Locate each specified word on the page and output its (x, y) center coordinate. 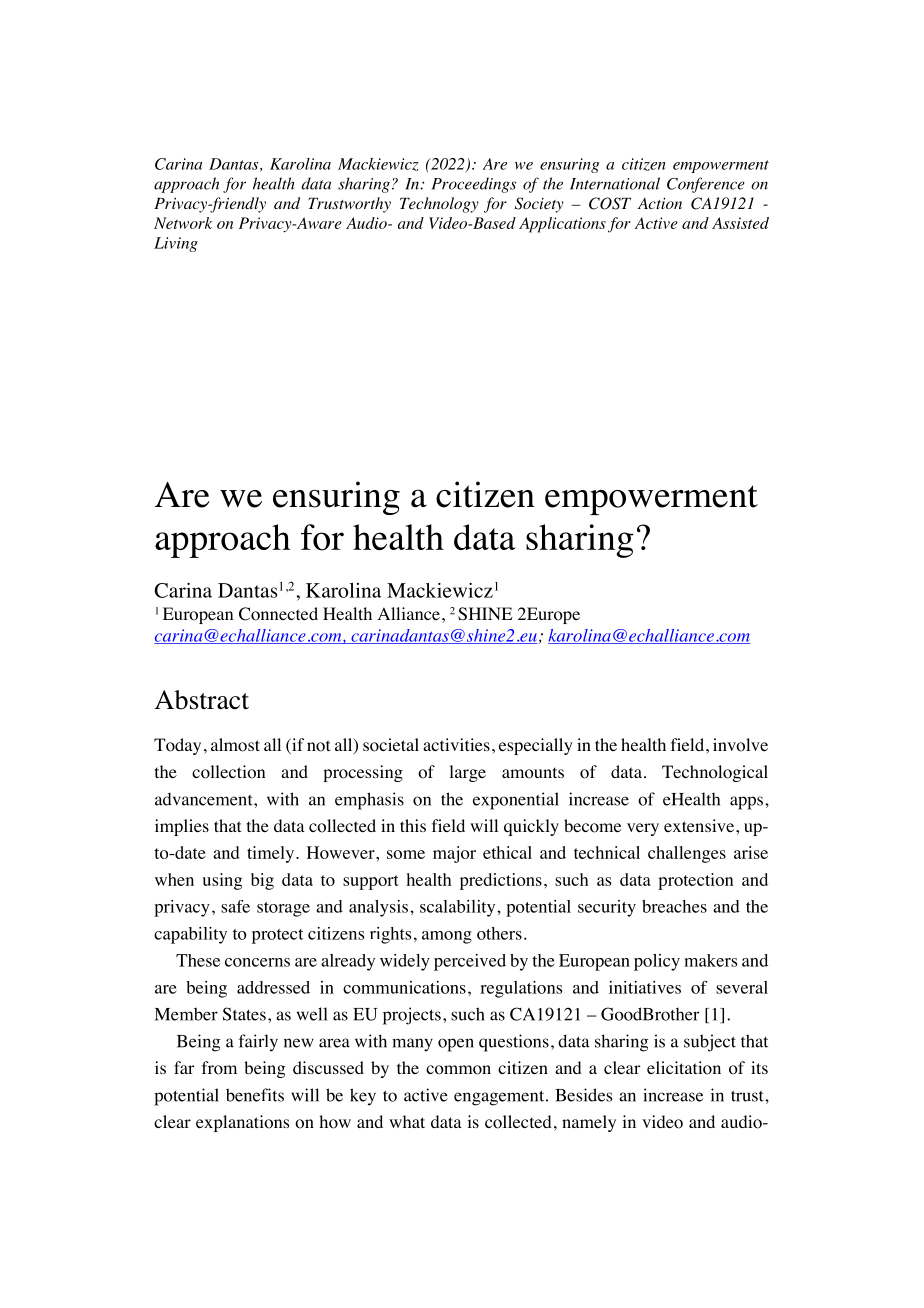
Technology (439, 205)
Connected (278, 614)
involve (740, 745)
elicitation (684, 1068)
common (458, 1070)
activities (456, 744)
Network (183, 223)
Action (660, 203)
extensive (699, 825)
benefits (255, 1095)
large (467, 773)
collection (228, 772)
